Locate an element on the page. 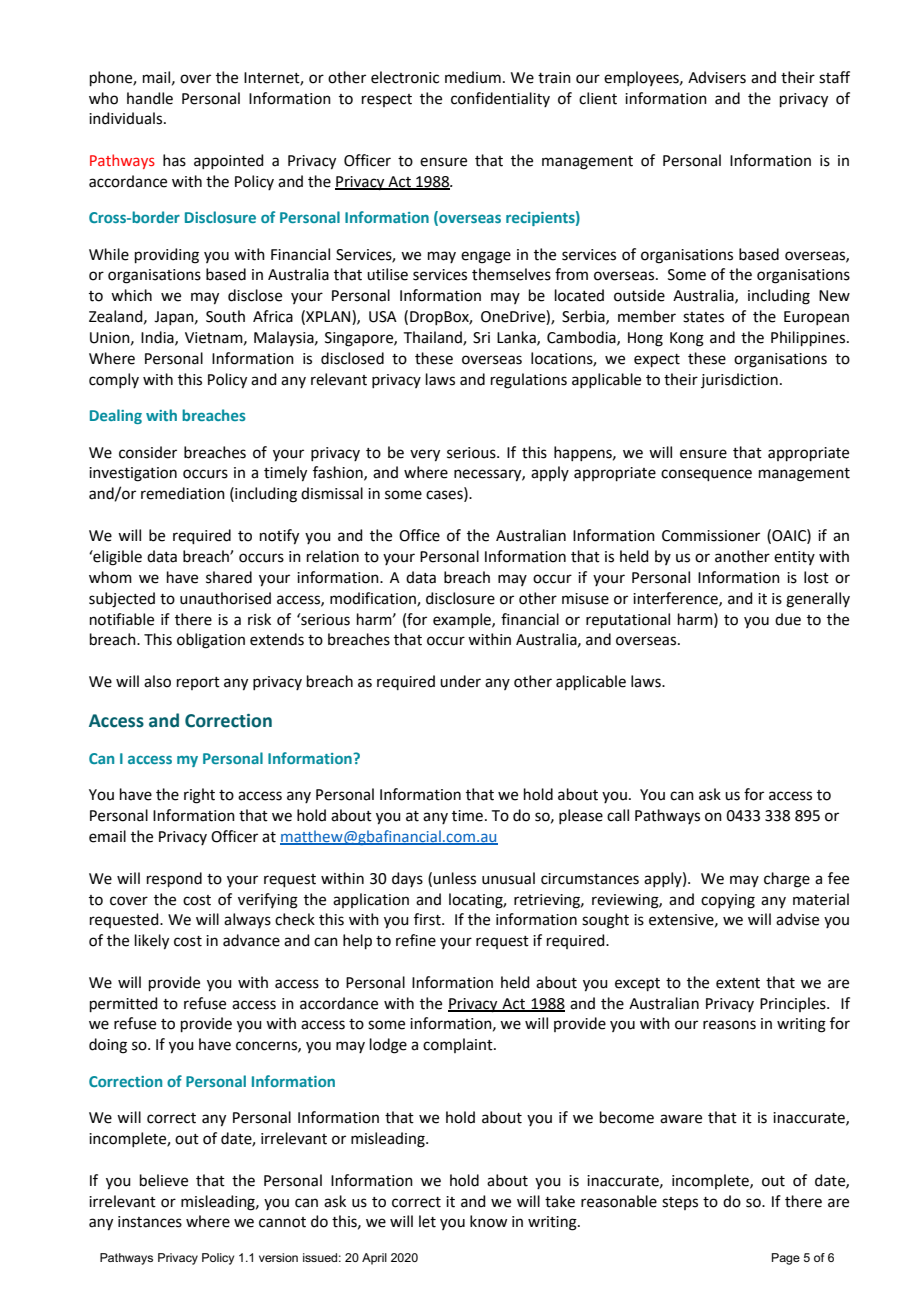 This document has width=924, height=1308. charge is located at coordinates (787, 880).
